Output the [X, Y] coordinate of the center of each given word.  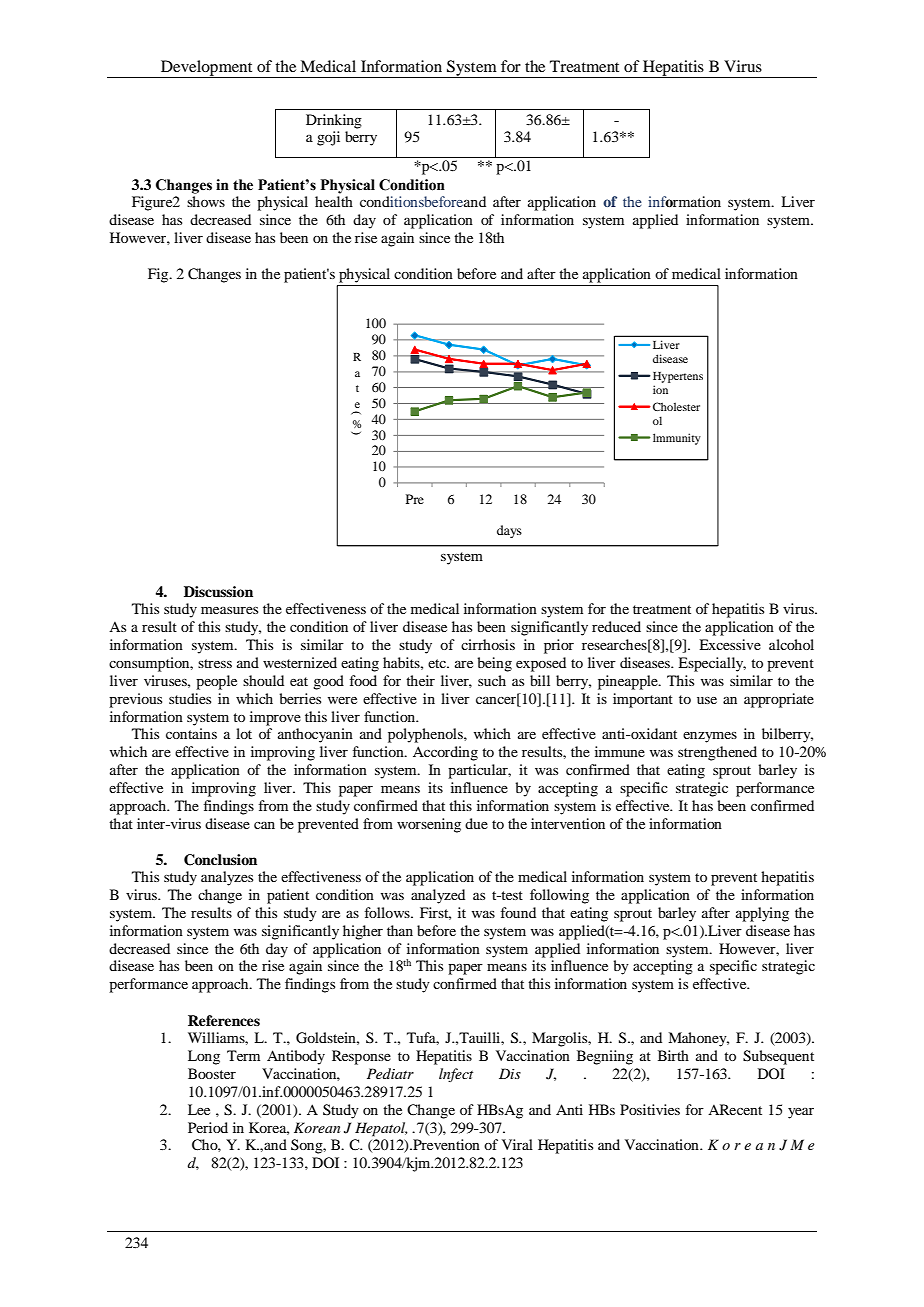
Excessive [730, 644]
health [334, 201]
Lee [199, 1109]
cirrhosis [488, 644]
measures [229, 610]
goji [328, 138]
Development [207, 69]
